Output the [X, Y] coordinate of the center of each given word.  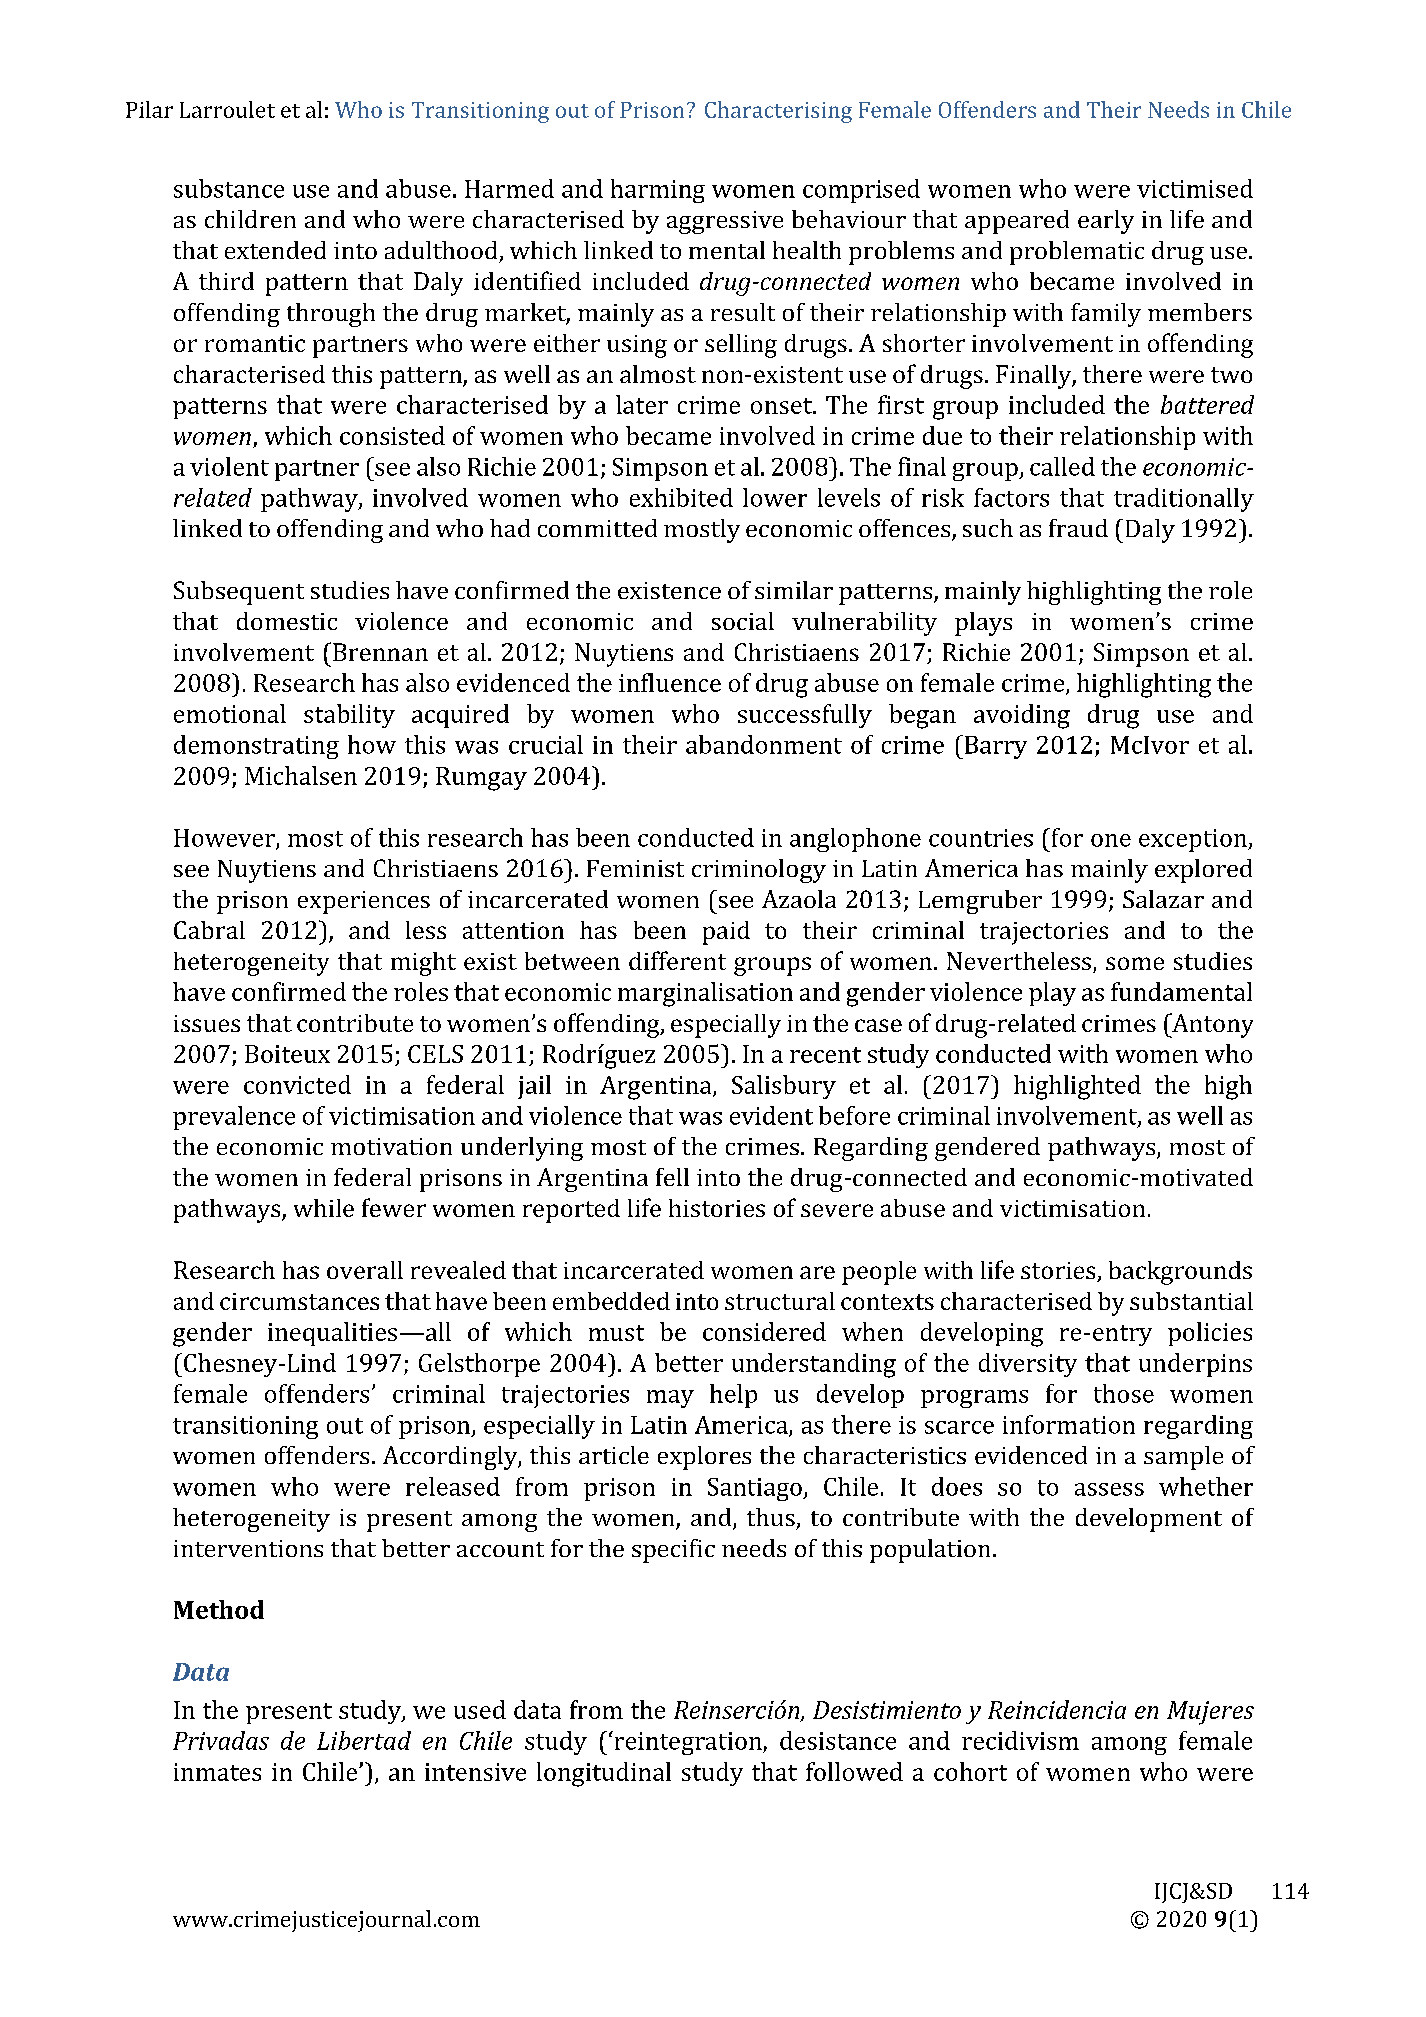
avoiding [1022, 716]
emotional [230, 713]
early [1106, 222]
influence [670, 682]
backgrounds [1180, 1273]
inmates [217, 1772]
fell [672, 1177]
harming [658, 191]
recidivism [1020, 1740]
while [324, 1208]
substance [229, 188]
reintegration [688, 1743]
